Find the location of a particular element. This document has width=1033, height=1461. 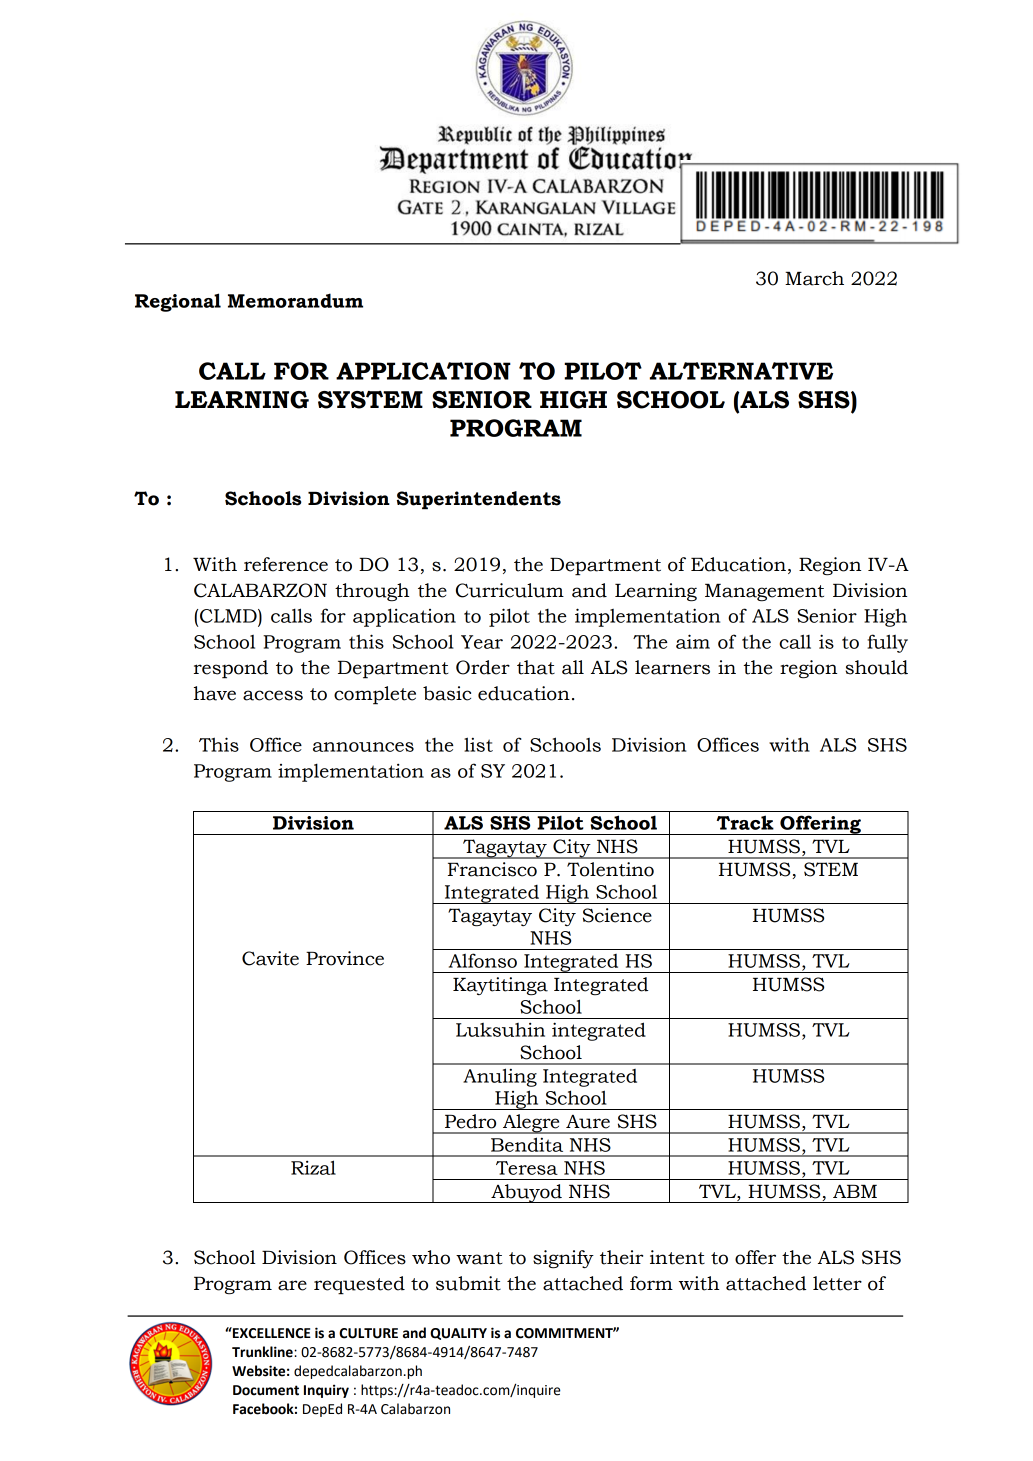

should is located at coordinates (877, 667).
